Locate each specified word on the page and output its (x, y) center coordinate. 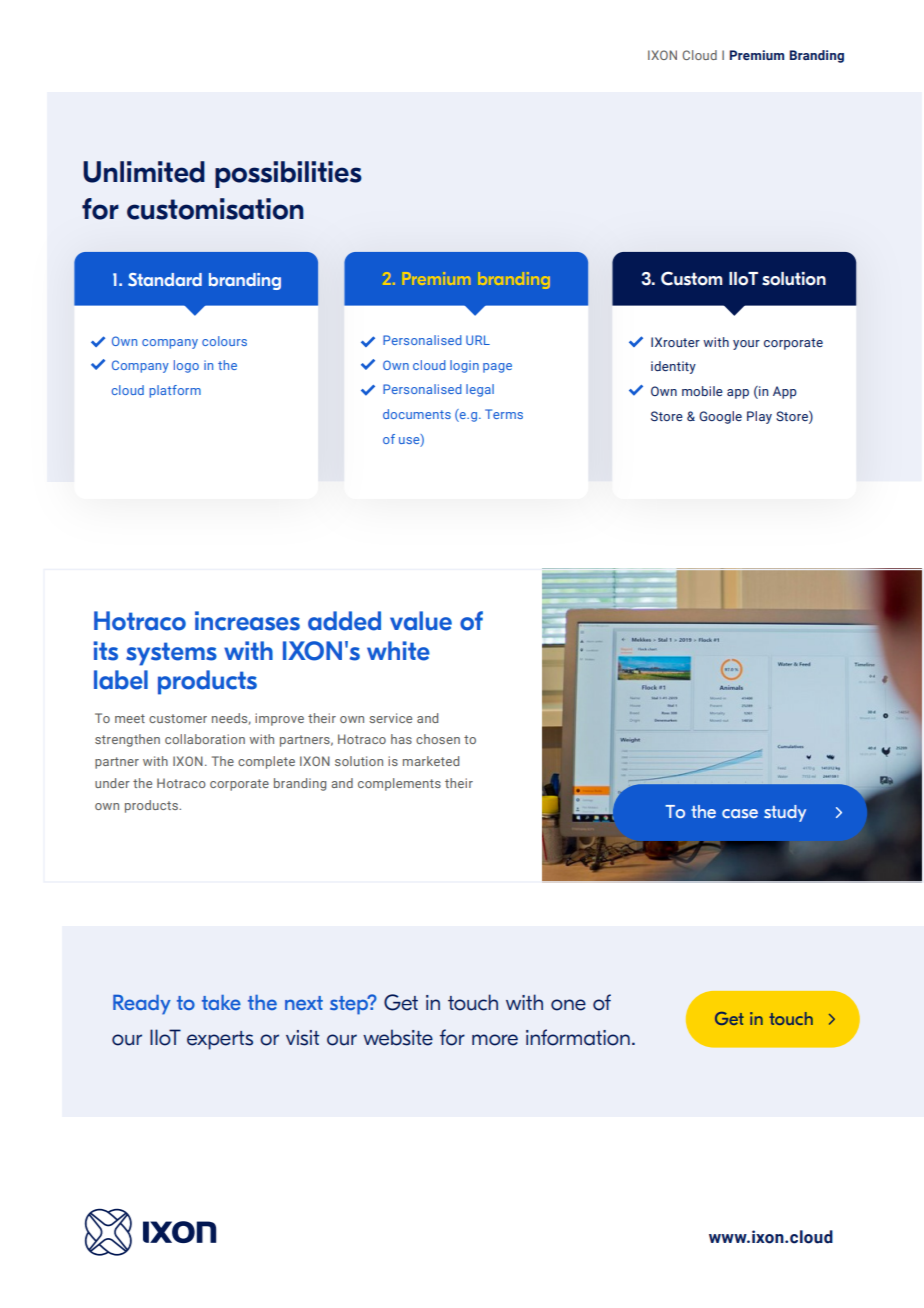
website (398, 1037)
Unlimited (144, 172)
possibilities (288, 174)
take (221, 1002)
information (578, 1037)
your (746, 345)
